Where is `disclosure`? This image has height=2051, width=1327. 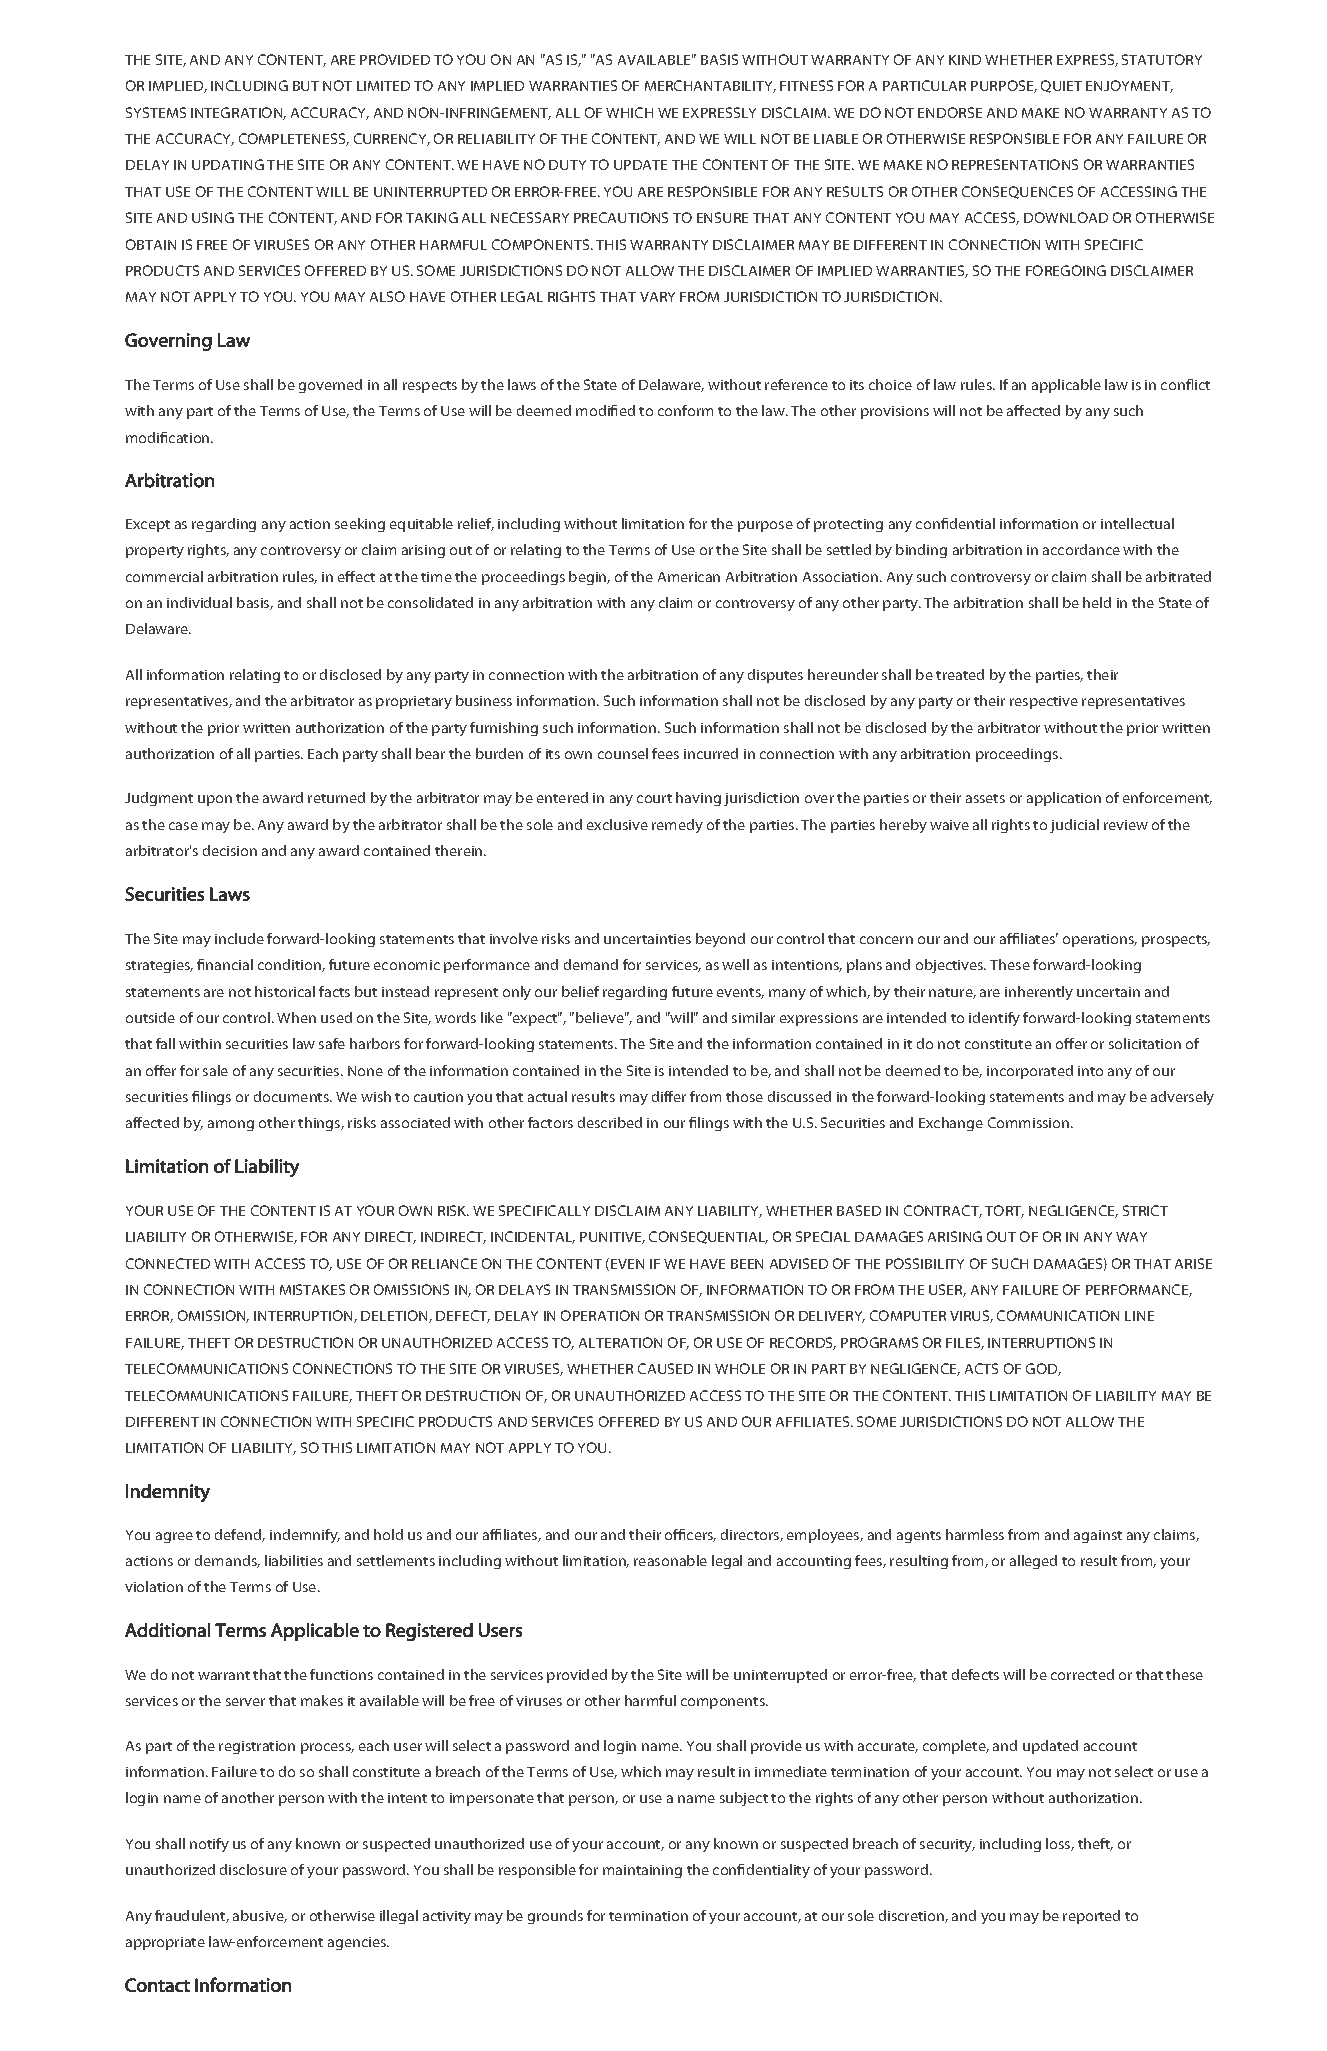 disclosure is located at coordinates (253, 1869).
